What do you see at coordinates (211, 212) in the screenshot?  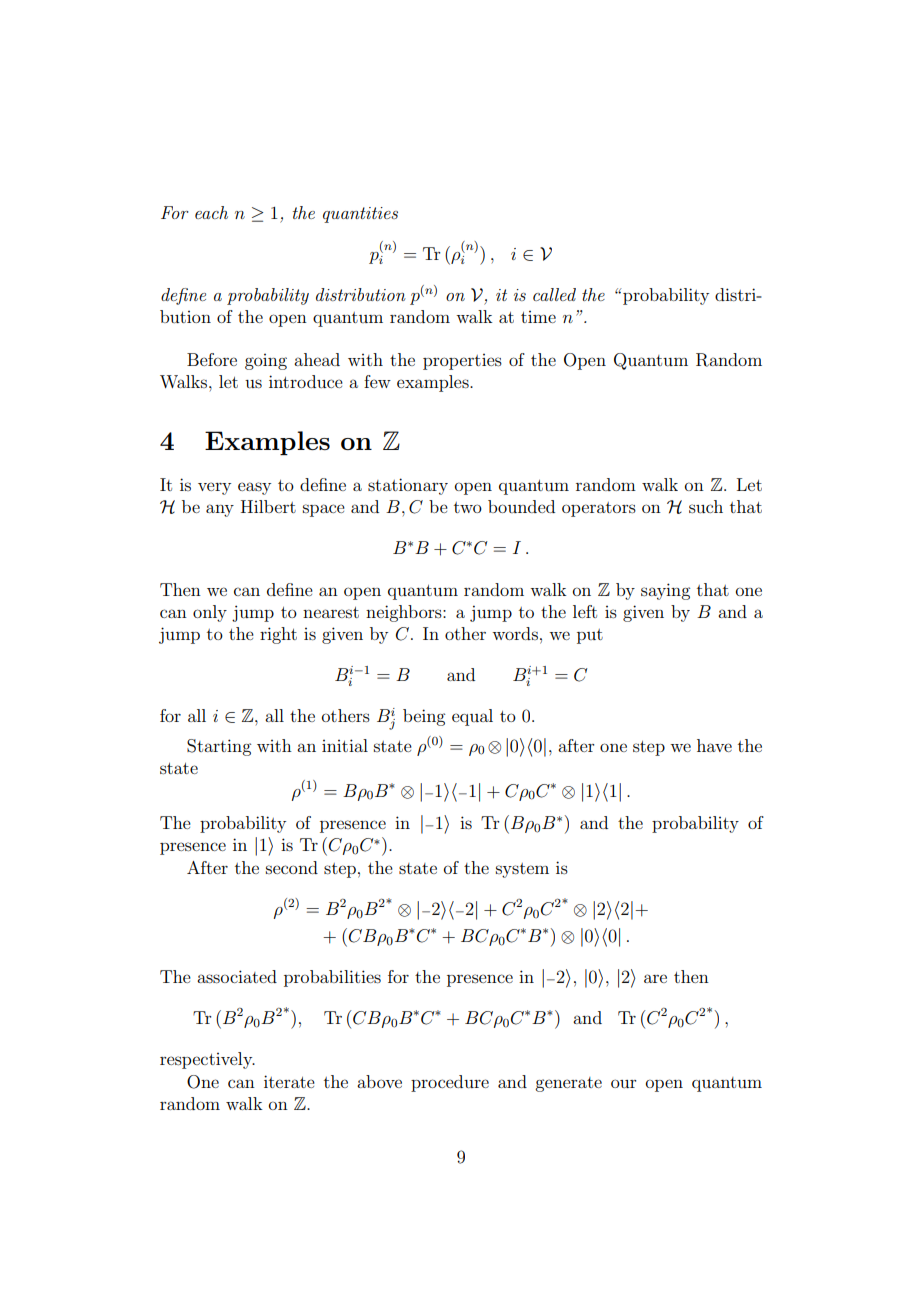 I see `each` at bounding box center [211, 212].
